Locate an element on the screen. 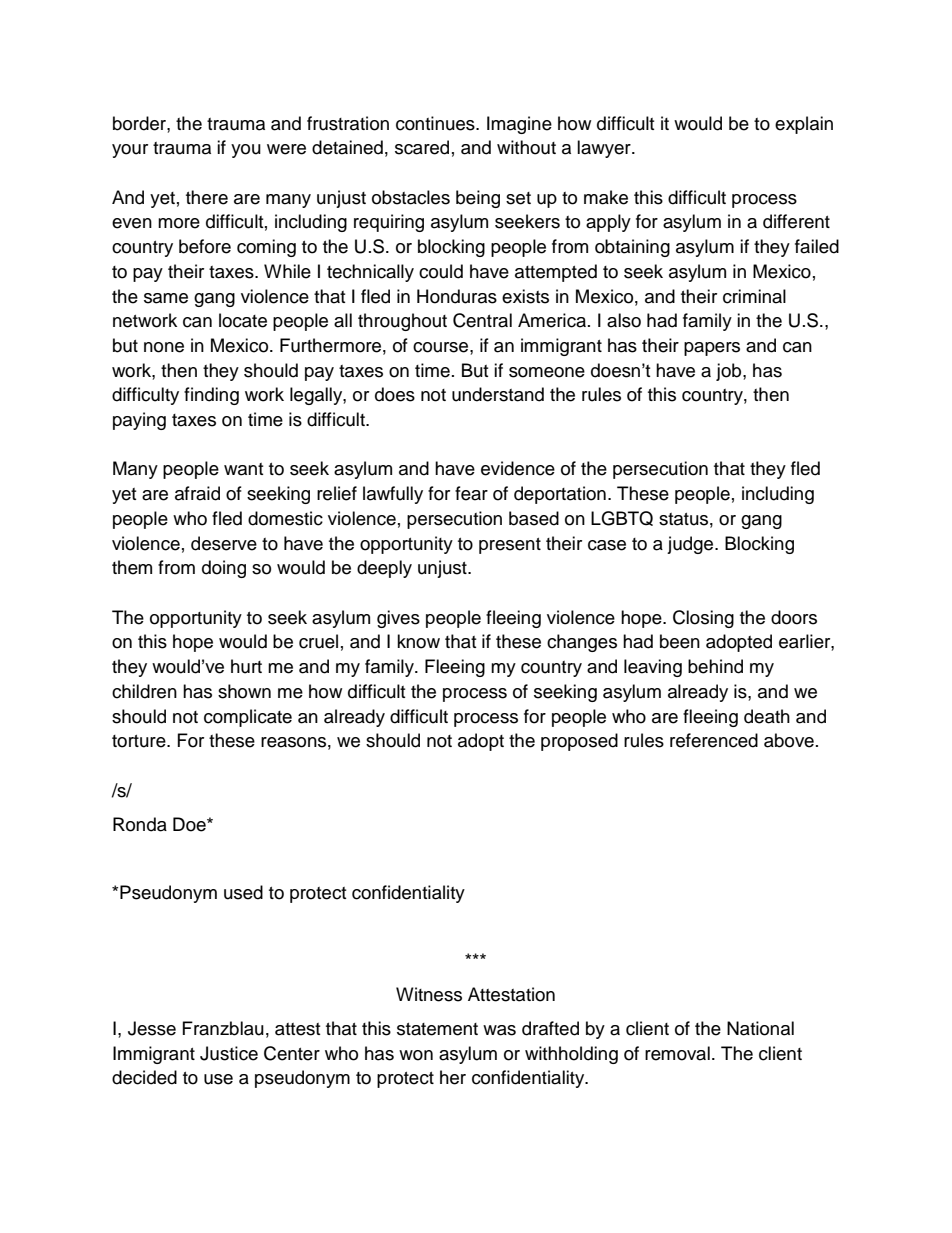 The width and height of the screenshot is (952, 1233). gives is located at coordinates (398, 619).
